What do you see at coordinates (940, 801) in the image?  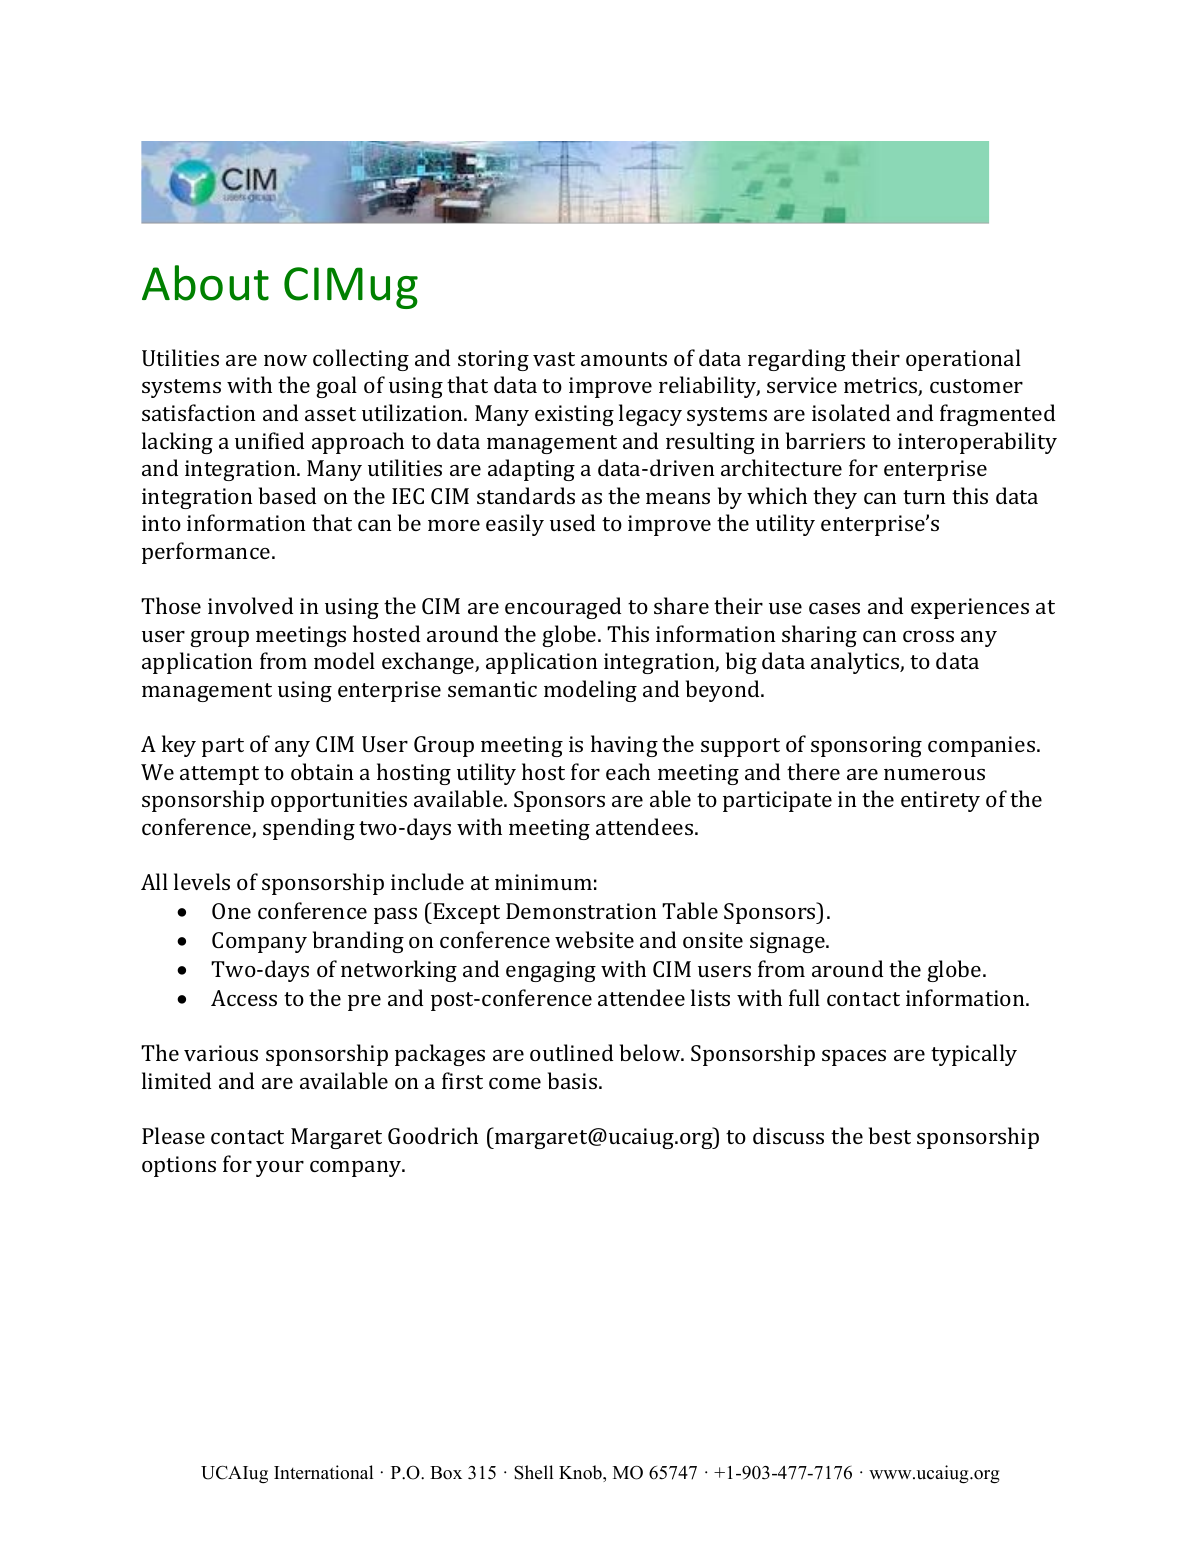 I see `entirety` at bounding box center [940, 801].
